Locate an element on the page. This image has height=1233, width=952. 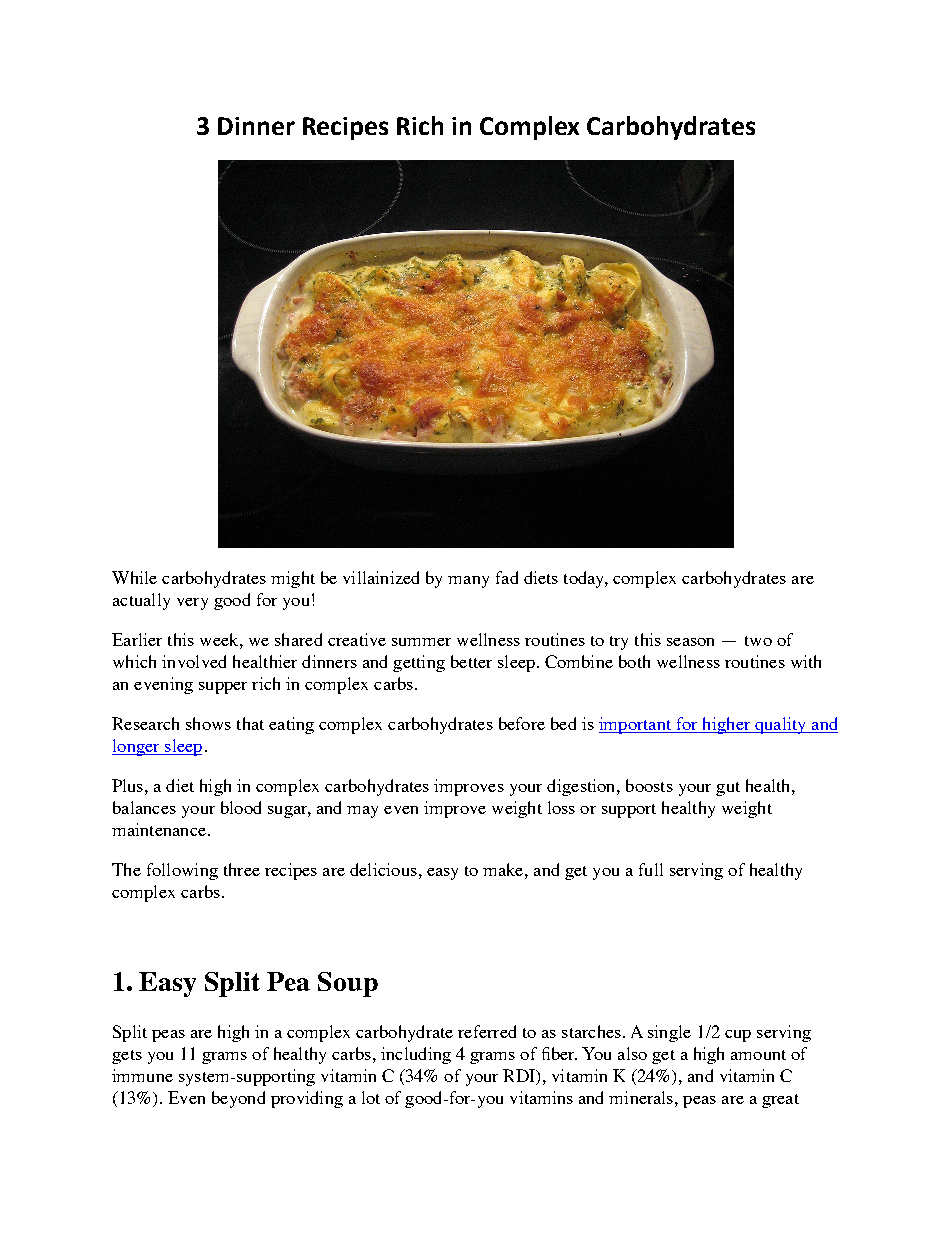
two is located at coordinates (758, 641).
